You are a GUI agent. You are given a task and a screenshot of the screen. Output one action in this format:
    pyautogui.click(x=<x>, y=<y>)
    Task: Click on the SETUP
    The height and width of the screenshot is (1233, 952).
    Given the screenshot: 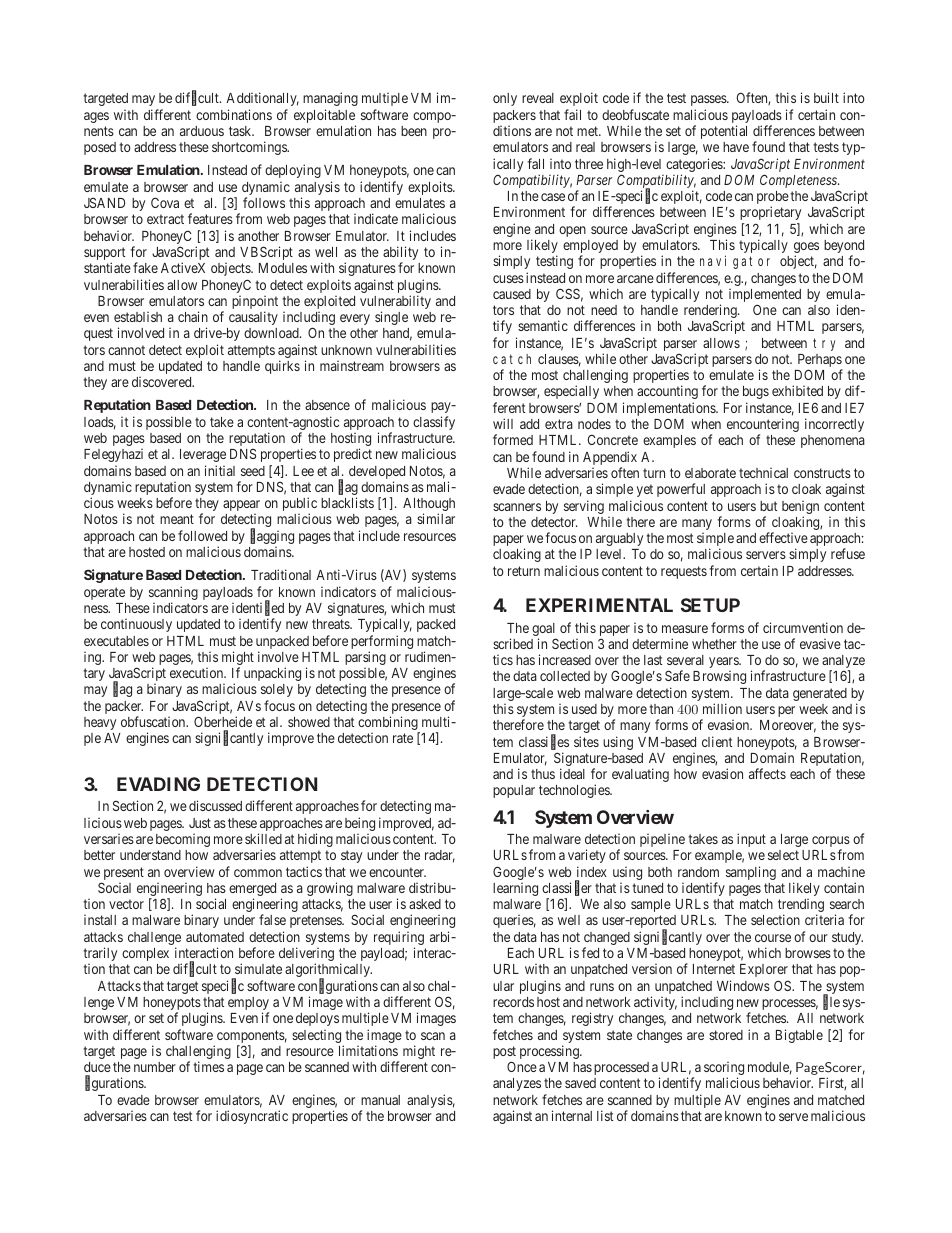 What is the action you would take?
    pyautogui.click(x=710, y=605)
